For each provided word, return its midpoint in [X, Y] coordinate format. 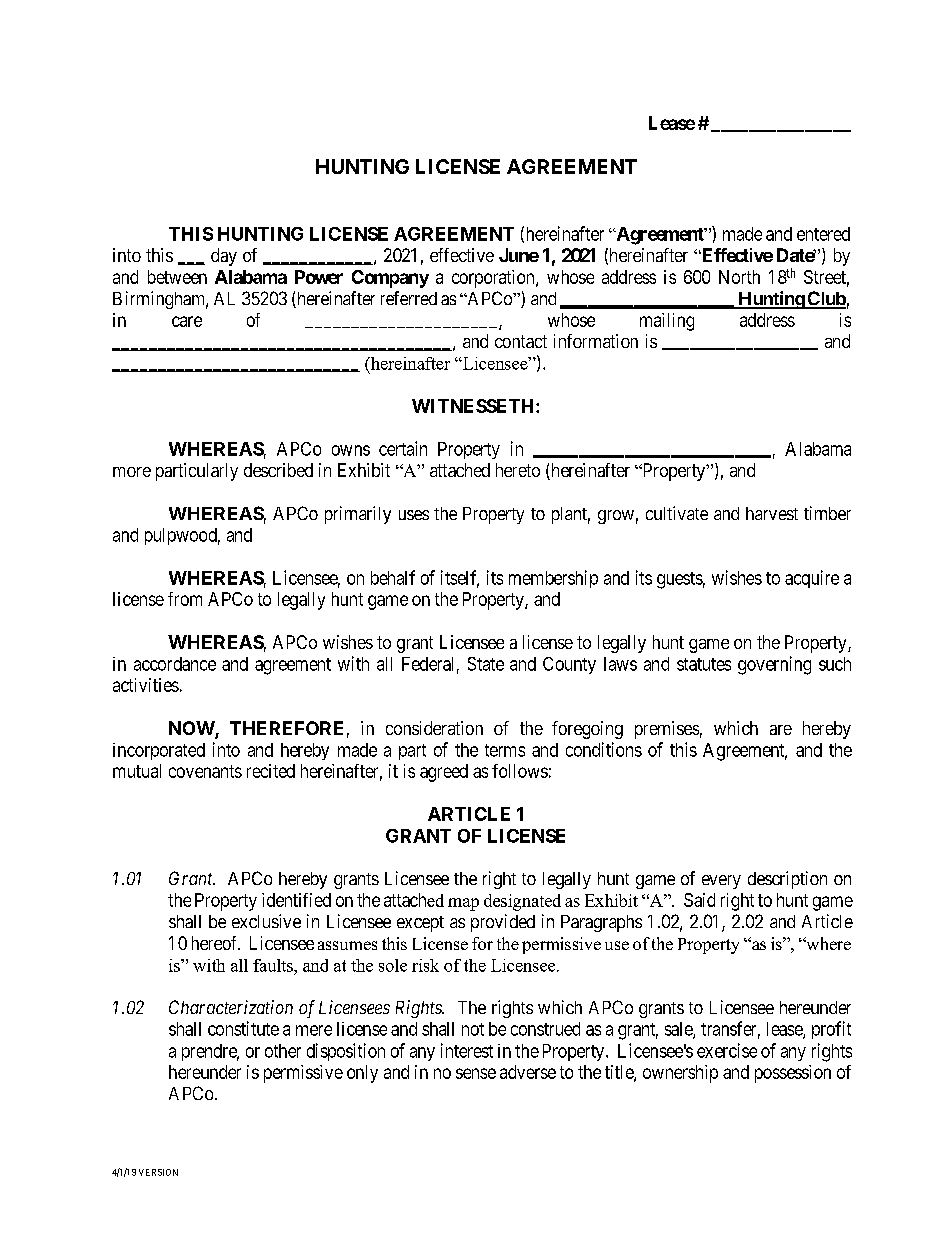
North [739, 277]
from [185, 599]
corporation [494, 279]
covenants [205, 771]
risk [425, 965]
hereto [518, 470]
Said [699, 900]
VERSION [158, 1172]
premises [667, 730]
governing [774, 665]
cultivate [677, 513]
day [224, 257]
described [278, 470]
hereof [216, 943]
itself [460, 578]
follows [520, 771]
